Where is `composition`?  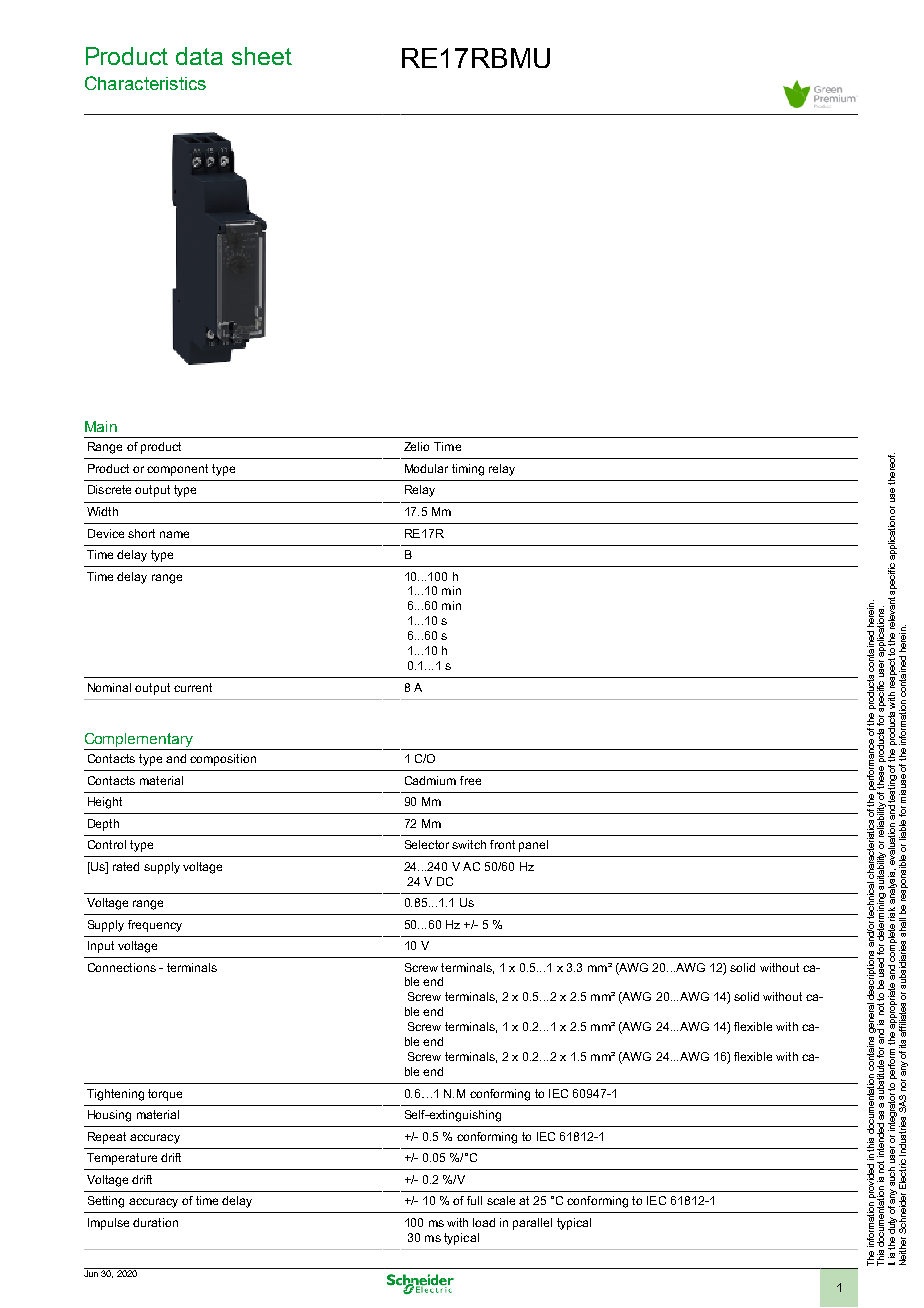 composition is located at coordinates (223, 760).
